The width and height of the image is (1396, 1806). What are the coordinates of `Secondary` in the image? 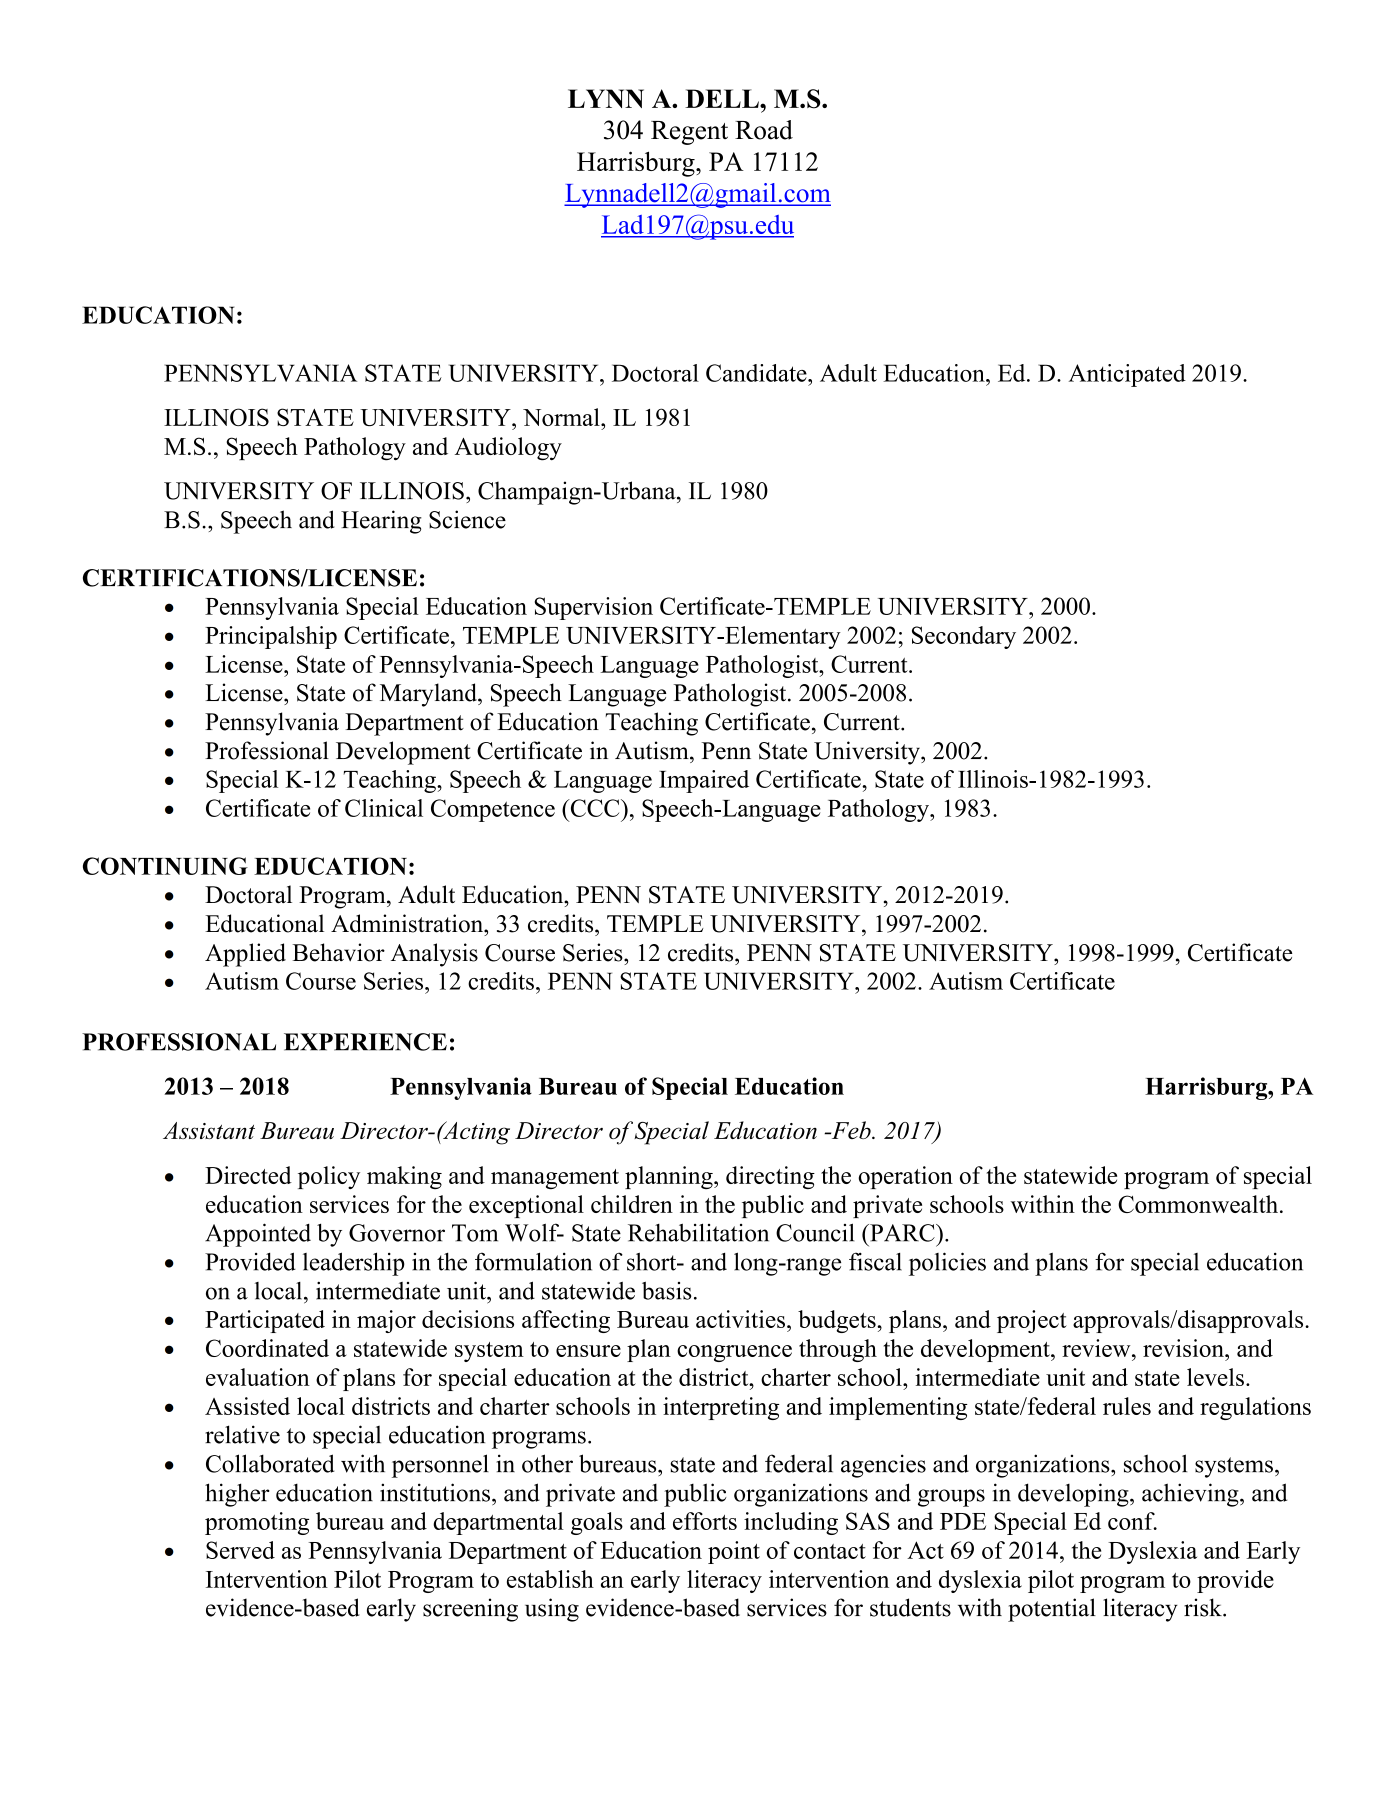 It's located at (964, 637).
